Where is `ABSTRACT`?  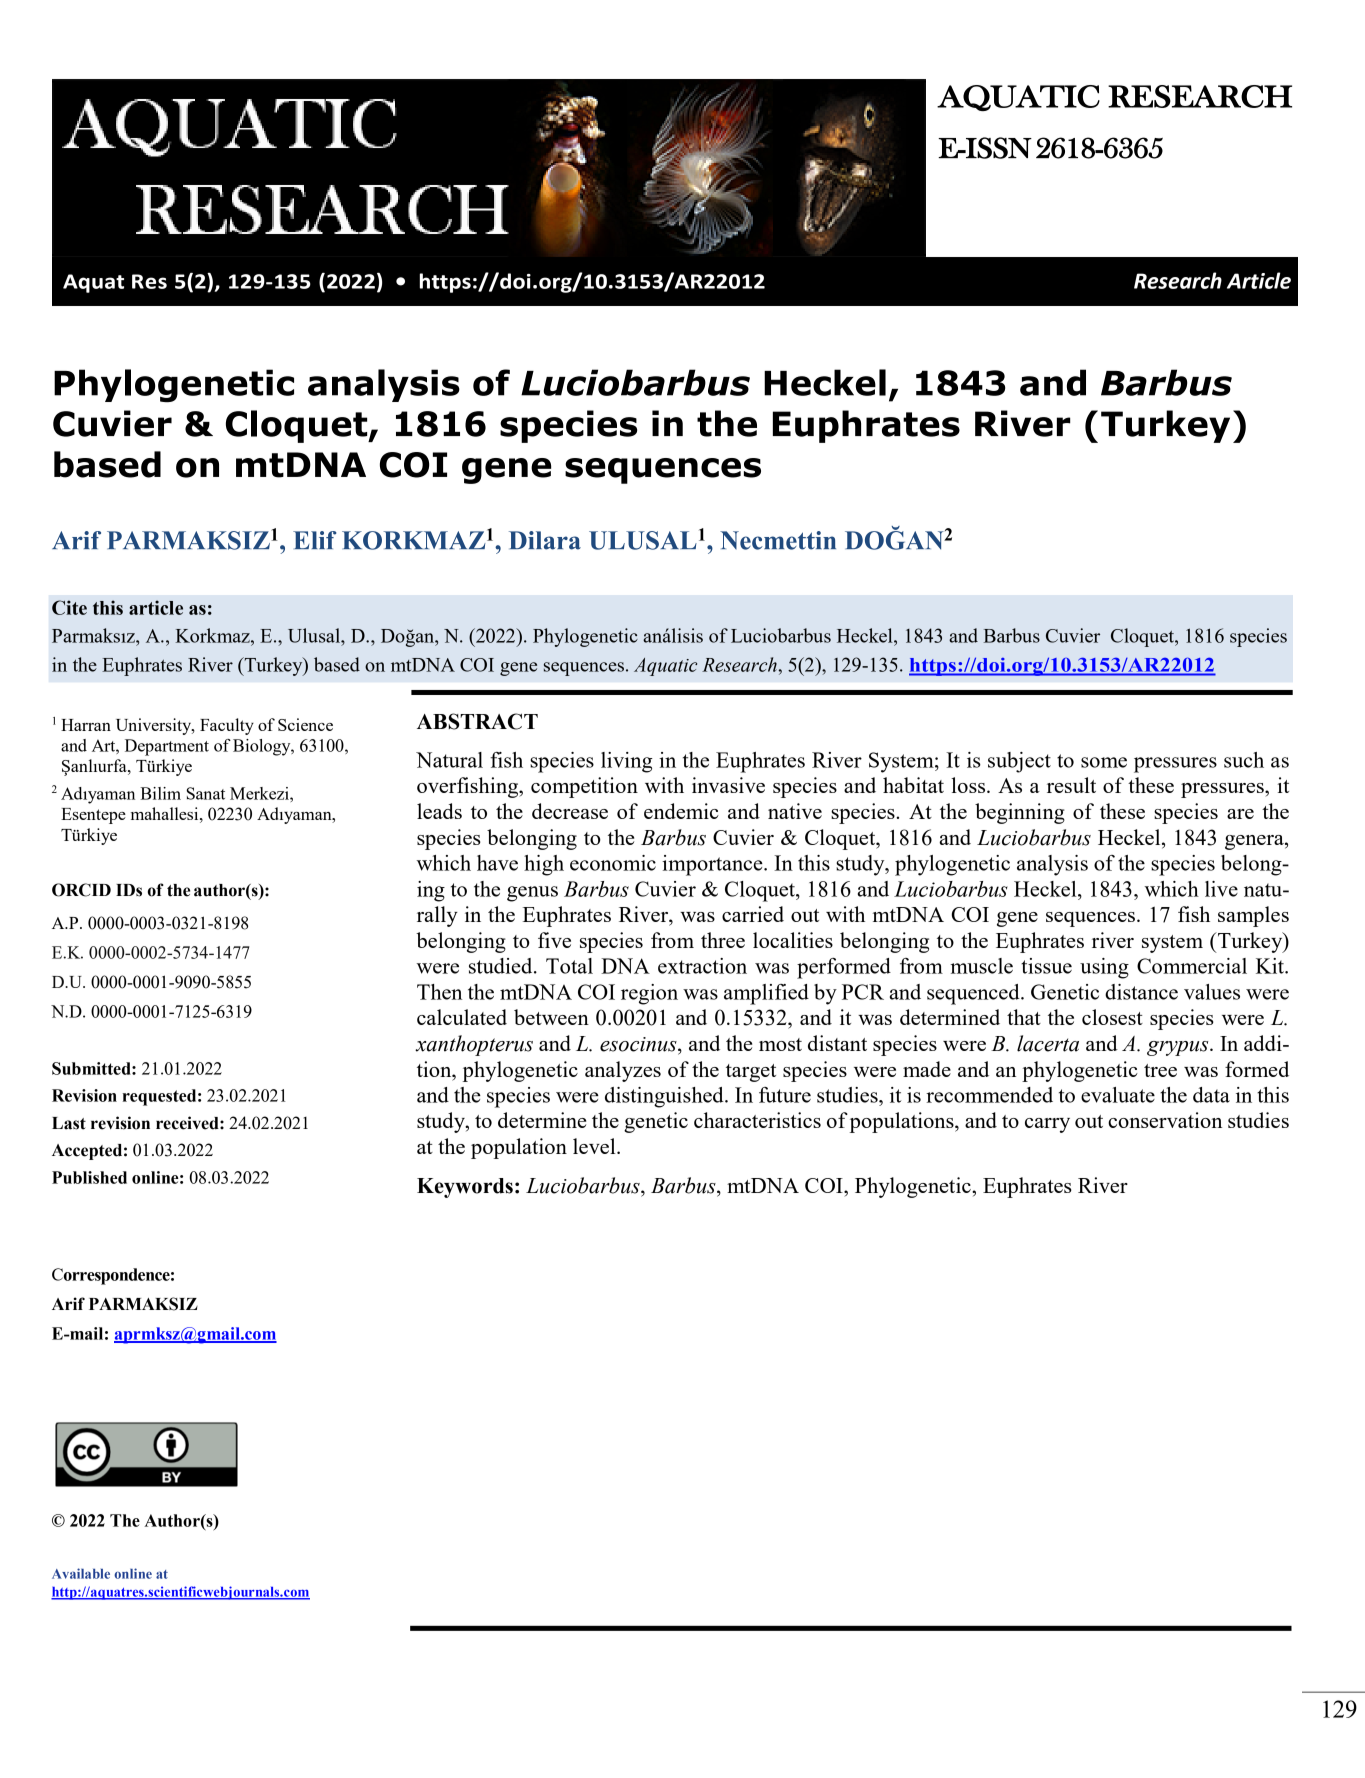 ABSTRACT is located at coordinates (477, 721).
